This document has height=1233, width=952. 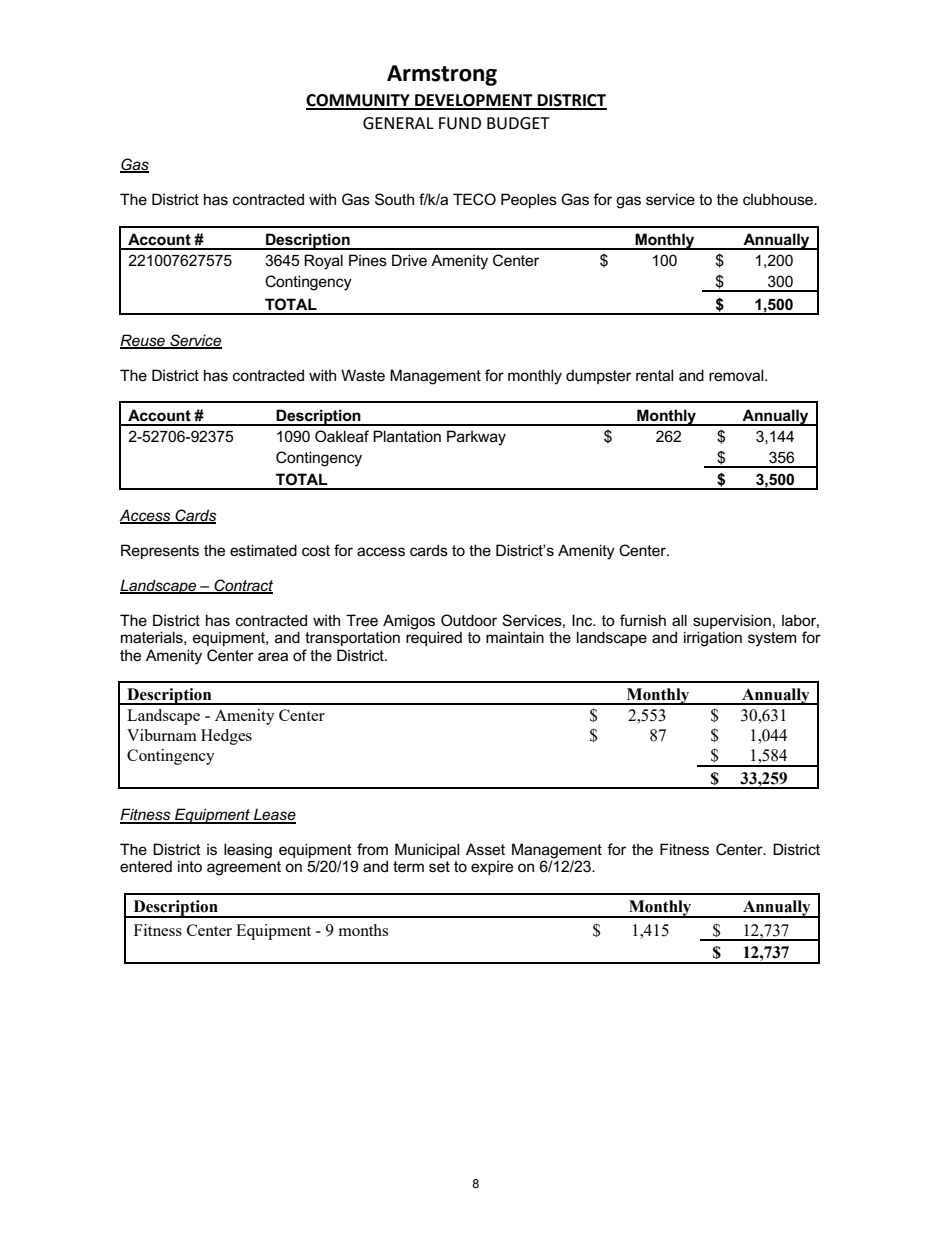 What do you see at coordinates (476, 438) in the document?
I see `Parkway` at bounding box center [476, 438].
